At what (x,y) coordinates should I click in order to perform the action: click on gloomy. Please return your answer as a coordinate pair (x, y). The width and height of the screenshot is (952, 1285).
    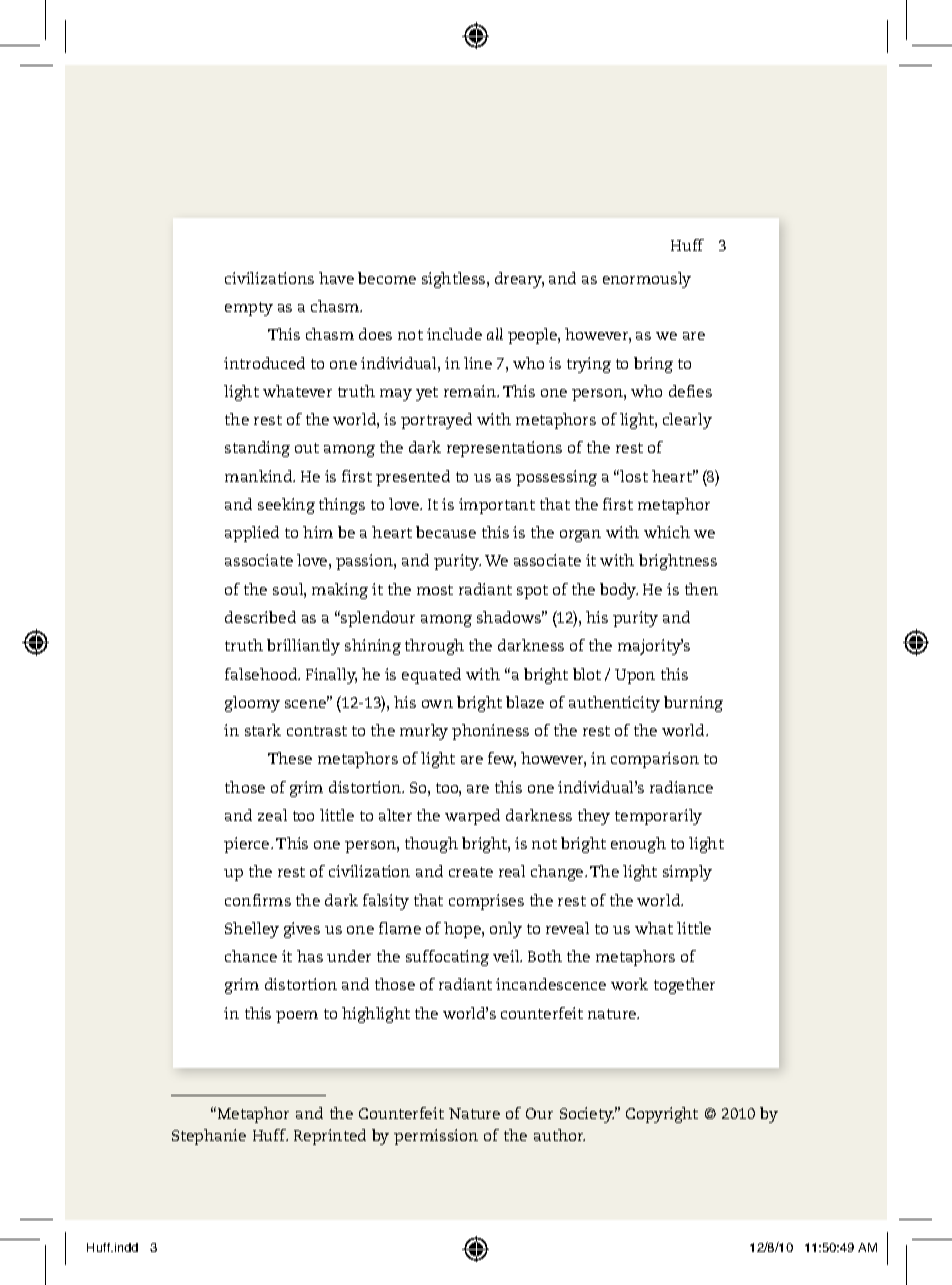
    Looking at the image, I should click on (252, 704).
